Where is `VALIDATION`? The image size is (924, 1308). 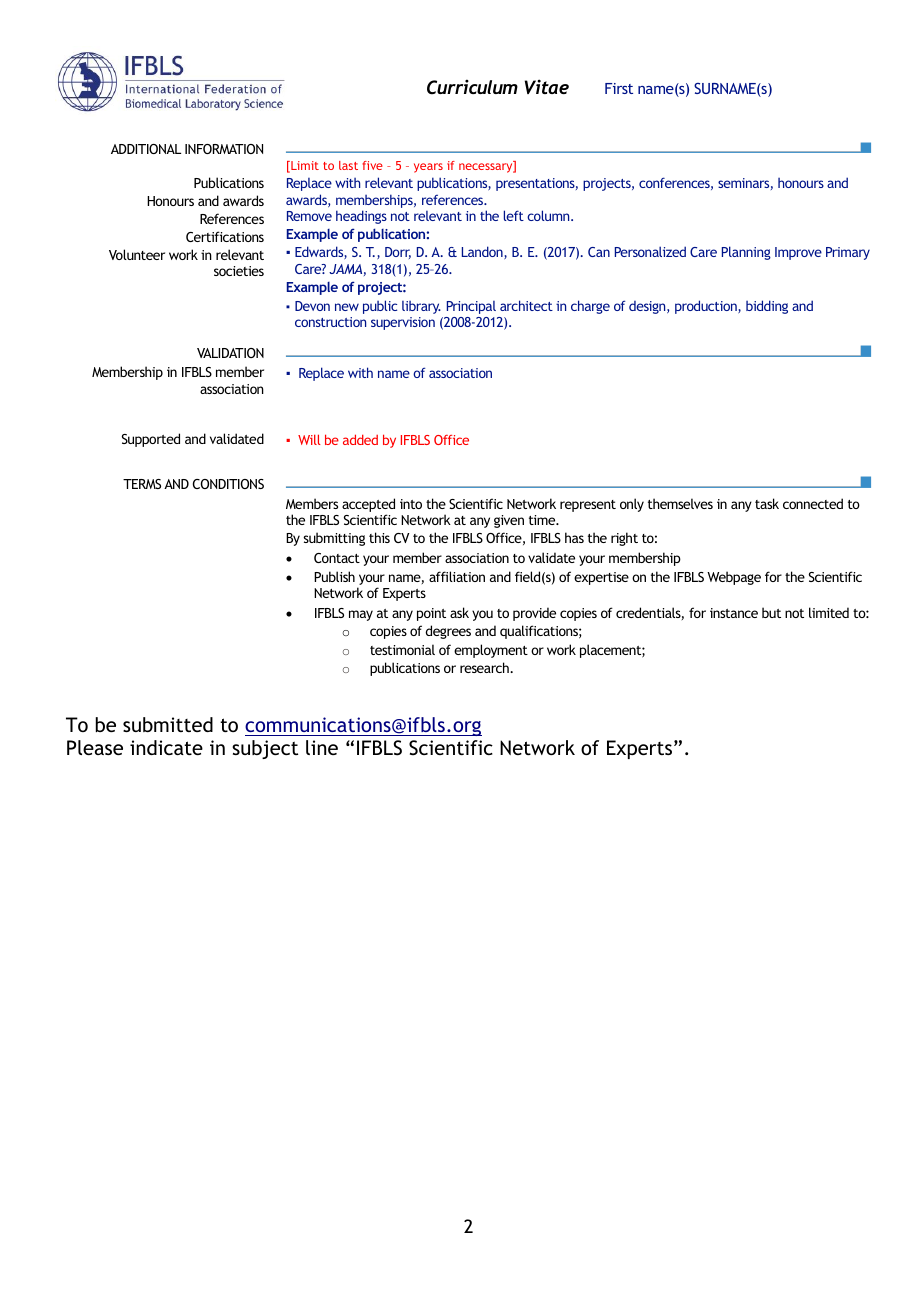
VALIDATION is located at coordinates (230, 353).
